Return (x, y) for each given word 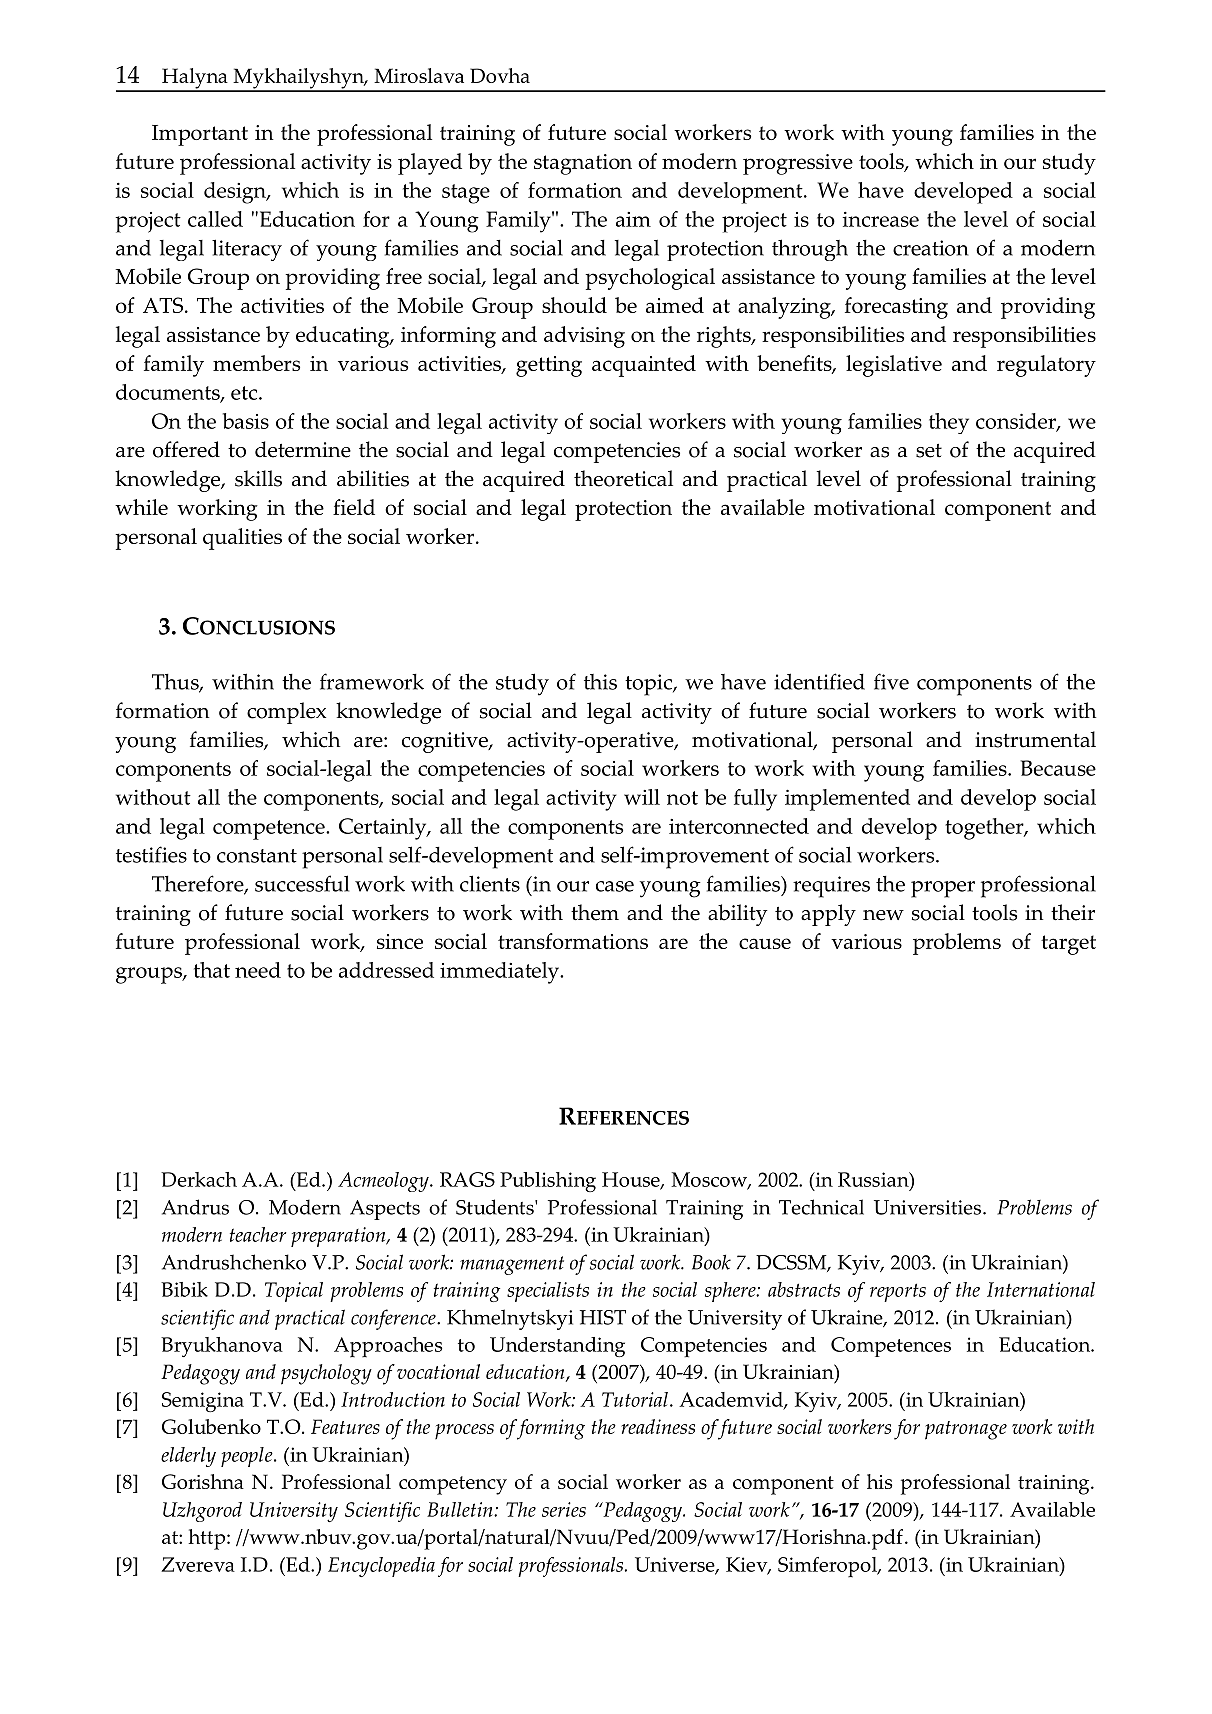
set (929, 451)
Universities (929, 1207)
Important (200, 135)
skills (258, 478)
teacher (258, 1234)
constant (257, 856)
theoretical (623, 478)
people (248, 1457)
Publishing (548, 1182)
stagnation (583, 164)
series (564, 1509)
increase (881, 219)
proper (943, 889)
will (642, 797)
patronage (966, 1430)
